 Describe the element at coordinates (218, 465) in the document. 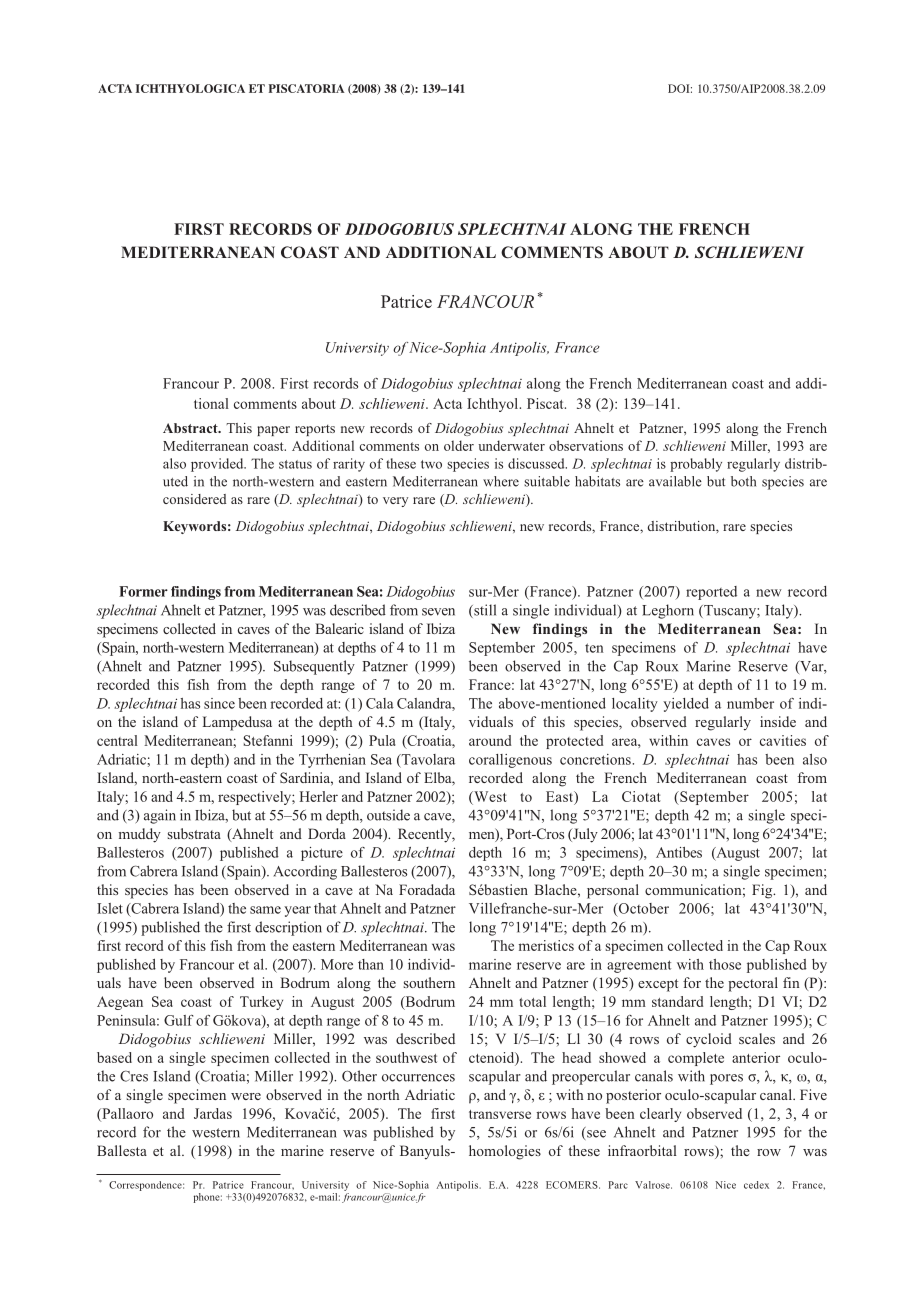

I see `provided` at that location.
